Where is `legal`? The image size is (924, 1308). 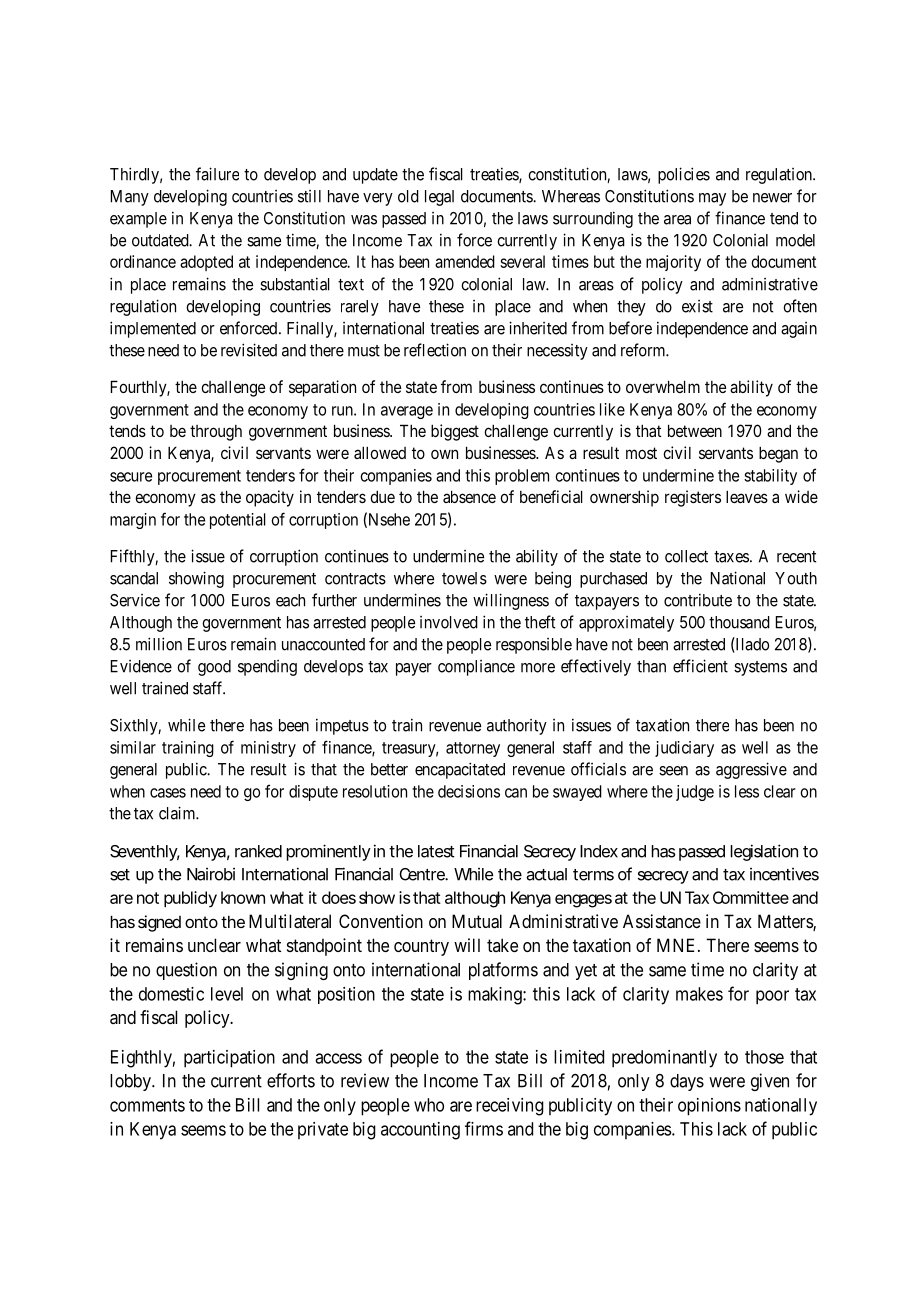 legal is located at coordinates (439, 198).
